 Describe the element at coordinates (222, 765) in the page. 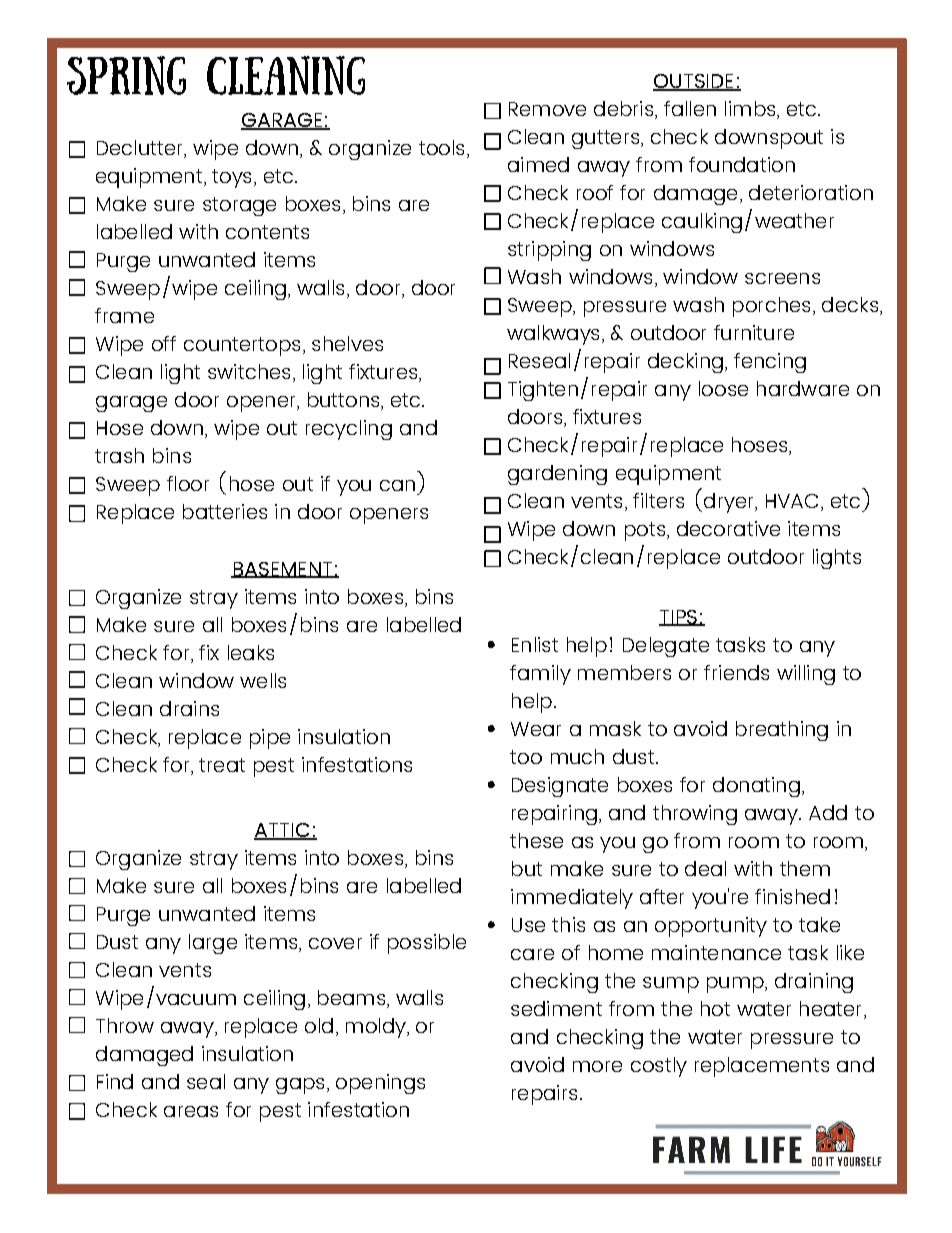

I see `treat` at that location.
